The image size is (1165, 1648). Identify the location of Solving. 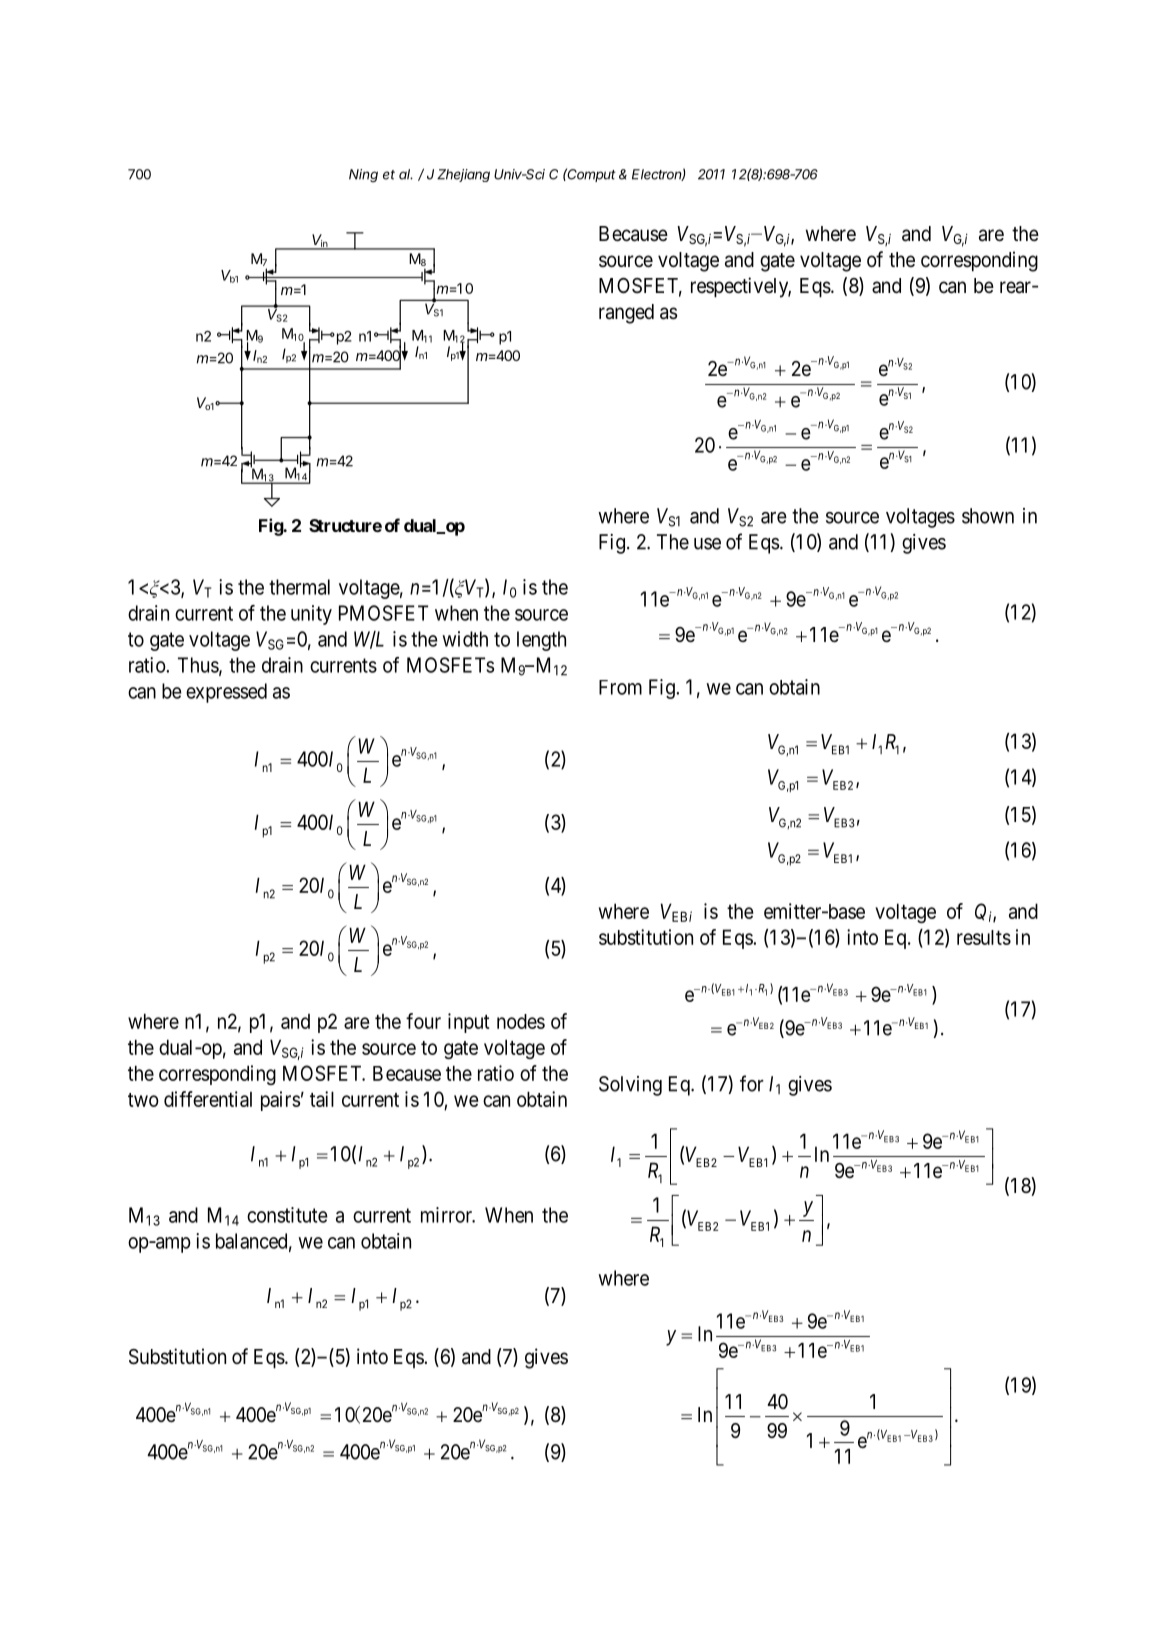
(630, 1086).
